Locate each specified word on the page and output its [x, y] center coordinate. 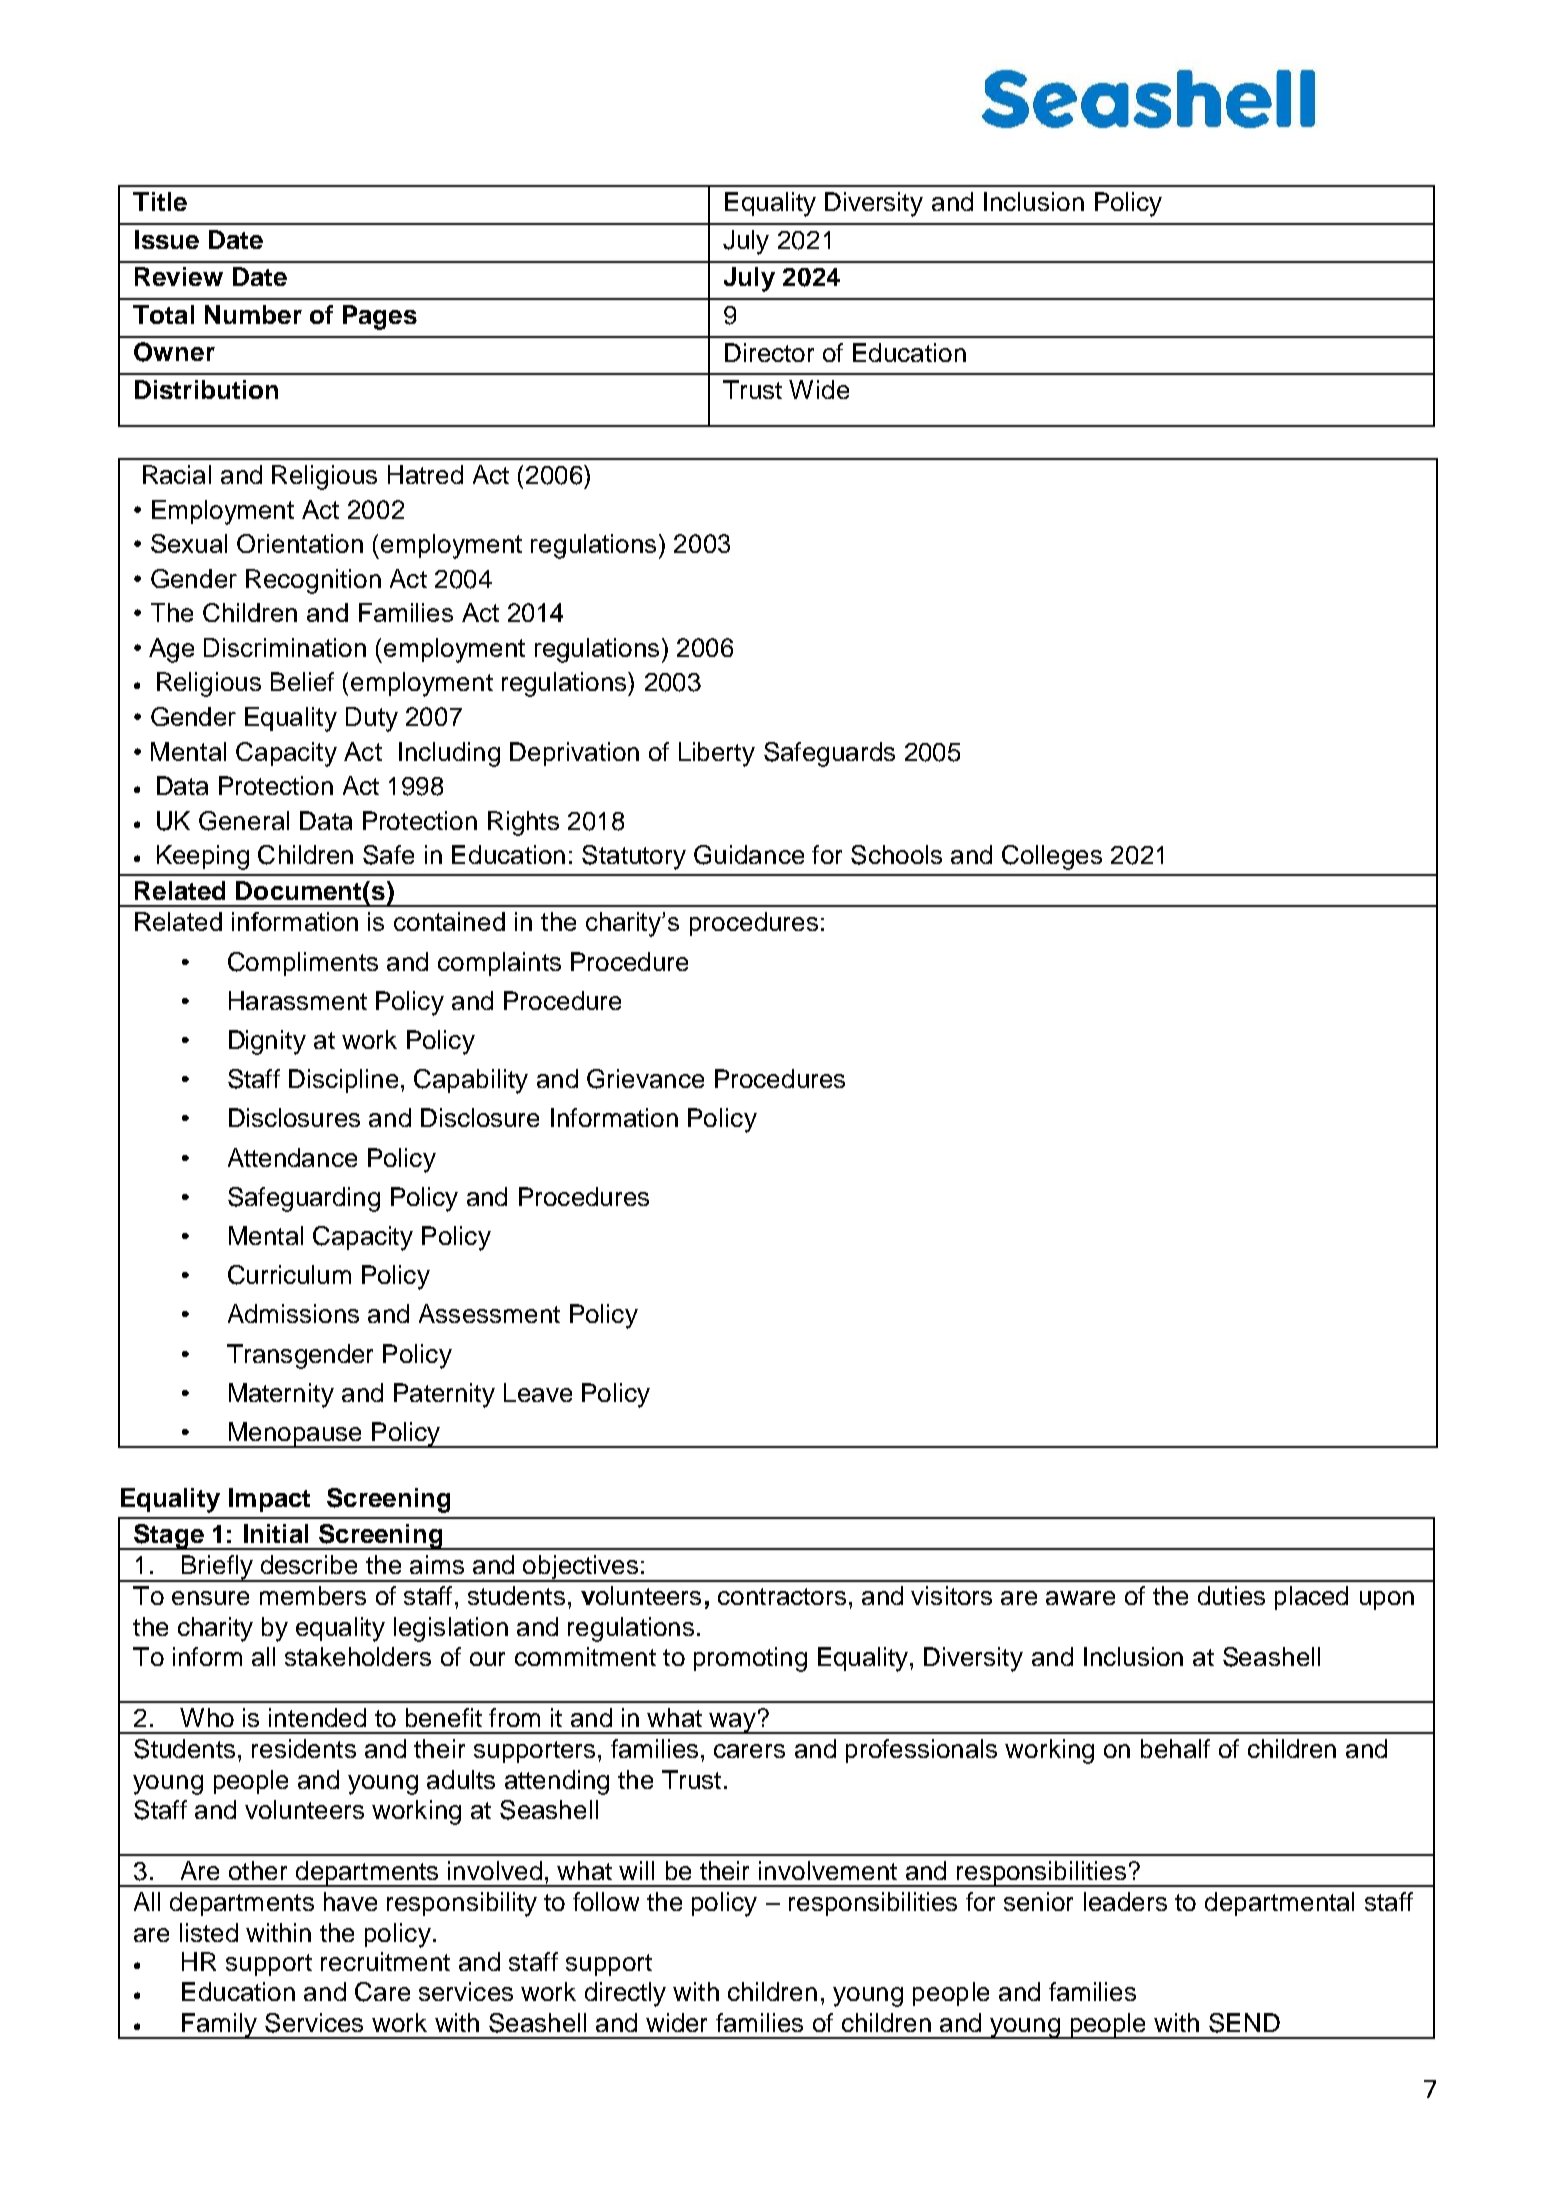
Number [253, 314]
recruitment [385, 1961]
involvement [828, 1870]
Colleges [1052, 857]
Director [769, 352]
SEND [1244, 2023]
